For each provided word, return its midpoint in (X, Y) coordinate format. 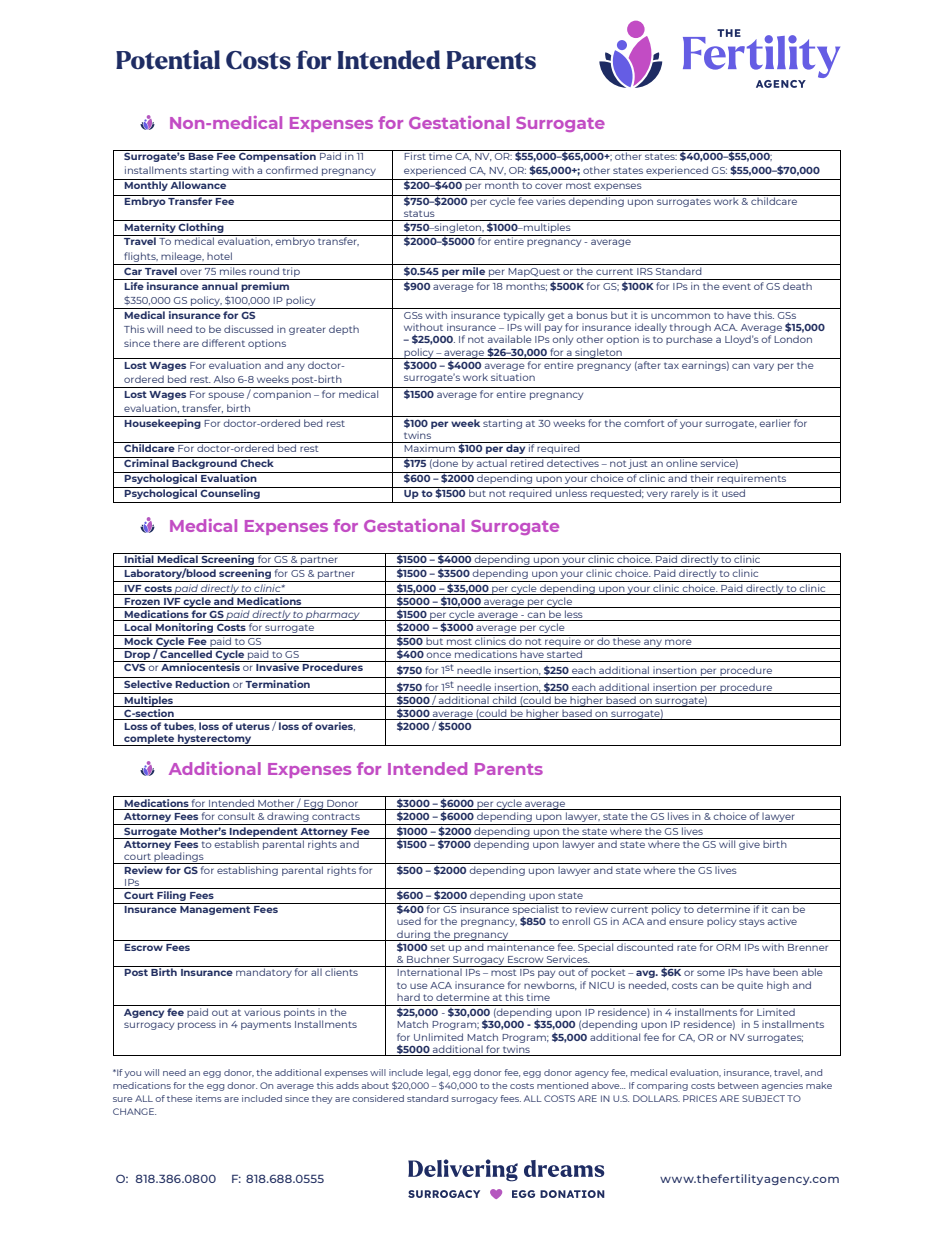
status (419, 213)
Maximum (429, 448)
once (438, 655)
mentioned (562, 1085)
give (749, 844)
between (738, 1085)
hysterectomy (215, 740)
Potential (168, 60)
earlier (774, 423)
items (209, 1098)
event (736, 286)
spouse (226, 396)
